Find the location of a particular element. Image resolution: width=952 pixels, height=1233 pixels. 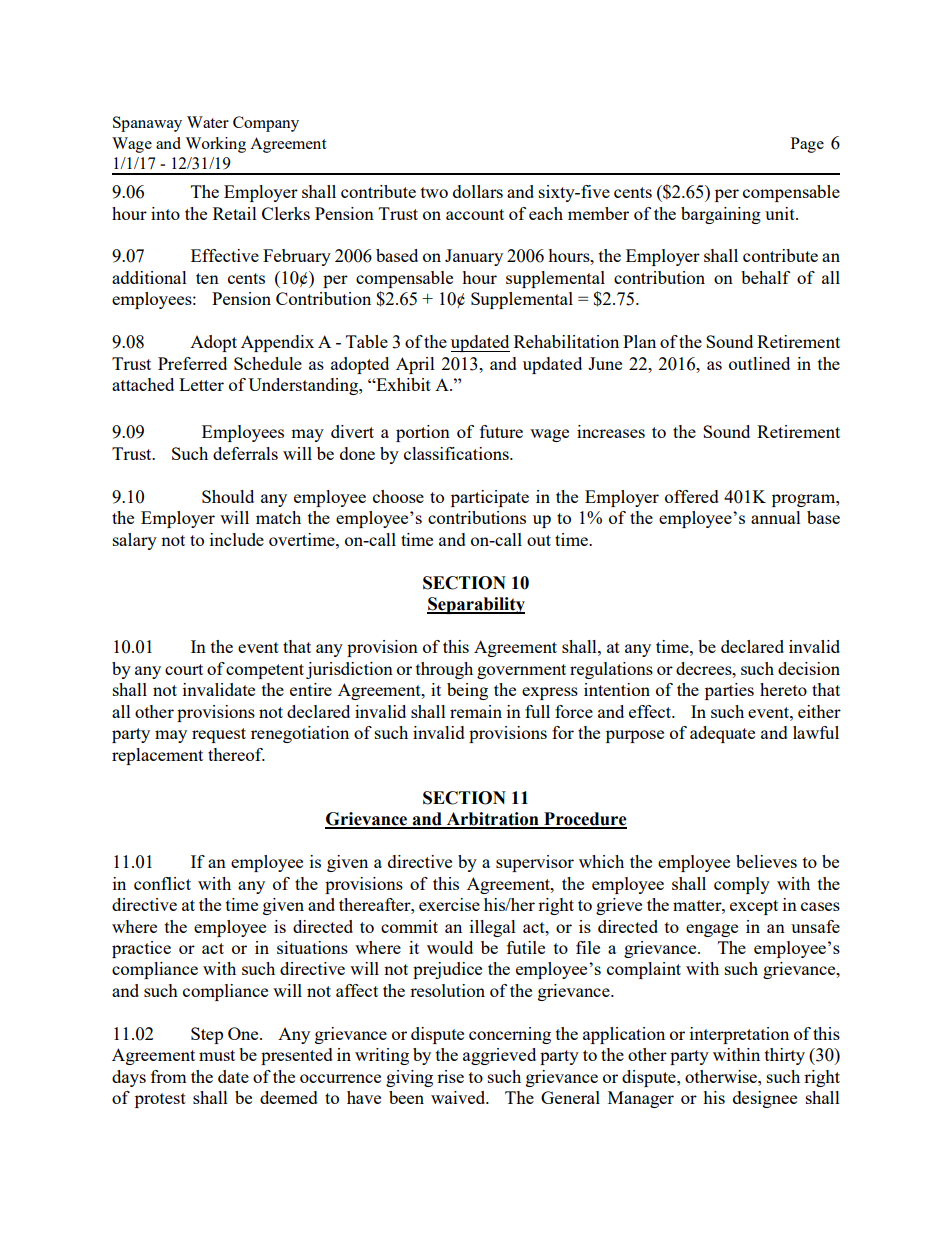

dollars is located at coordinates (478, 191).
